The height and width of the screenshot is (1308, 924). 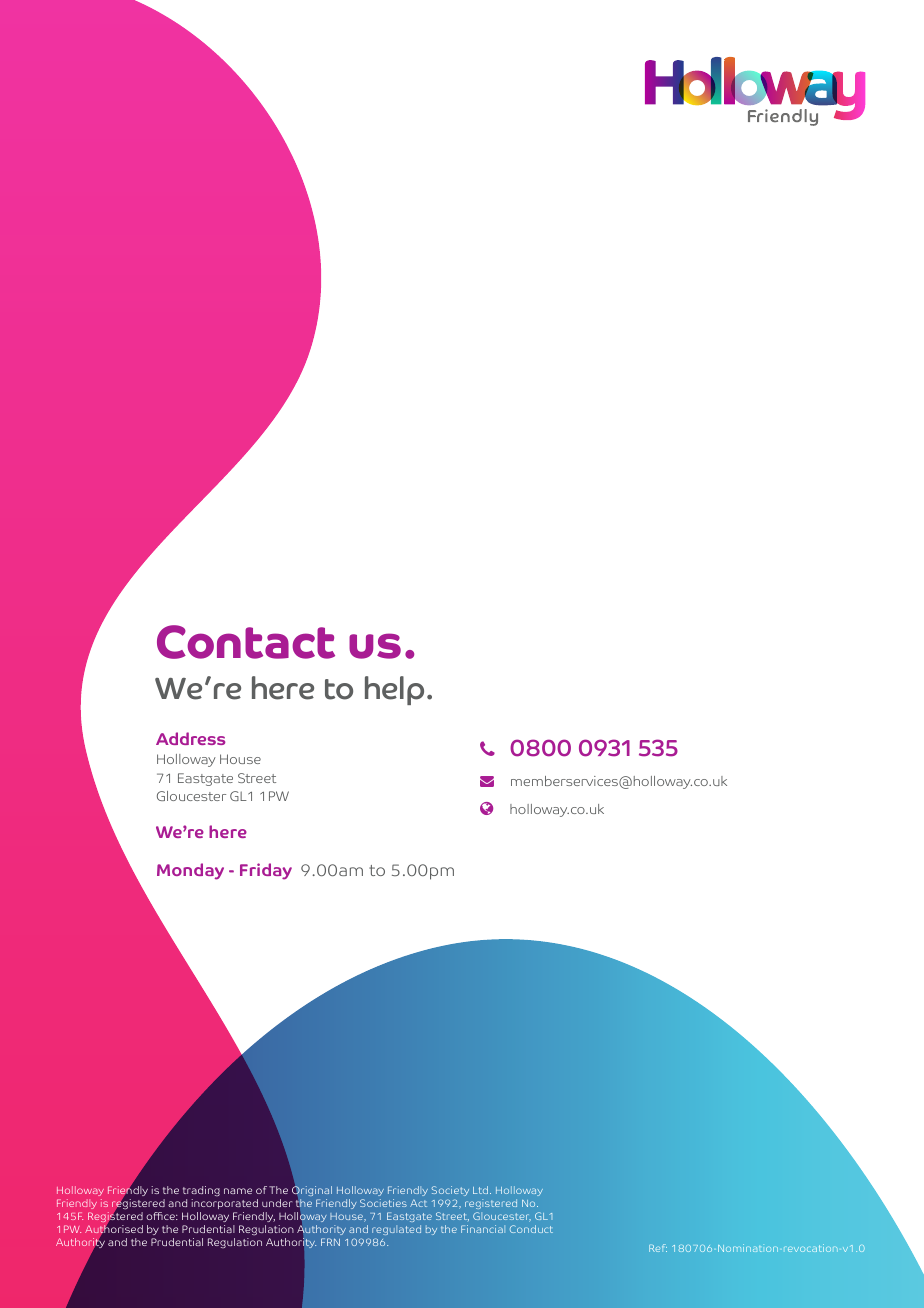 I want to click on Ltd, so click(x=482, y=1190).
